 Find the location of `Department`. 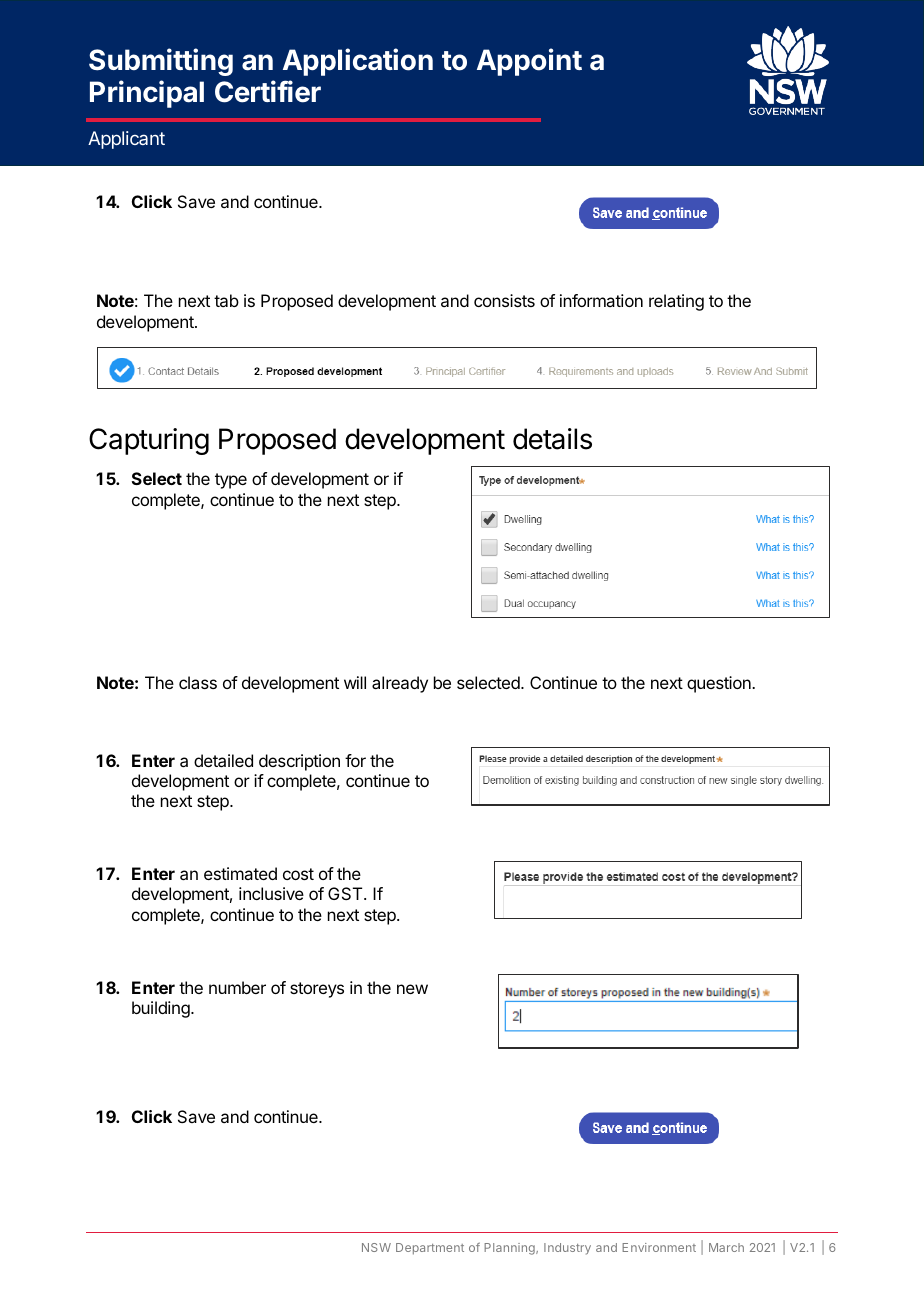

Department is located at coordinates (430, 1249).
